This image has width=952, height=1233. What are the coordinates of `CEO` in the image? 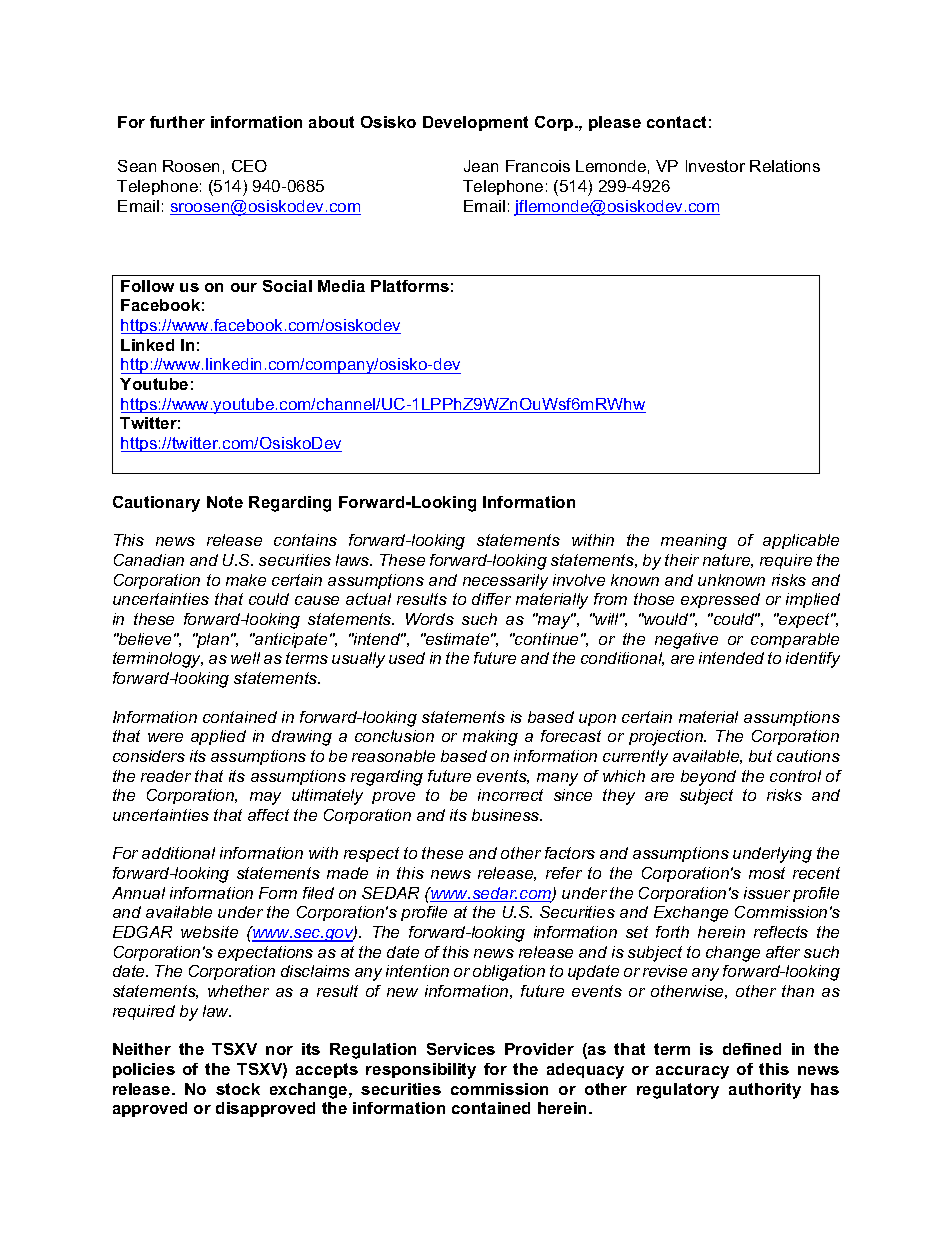 It's located at (249, 166).
